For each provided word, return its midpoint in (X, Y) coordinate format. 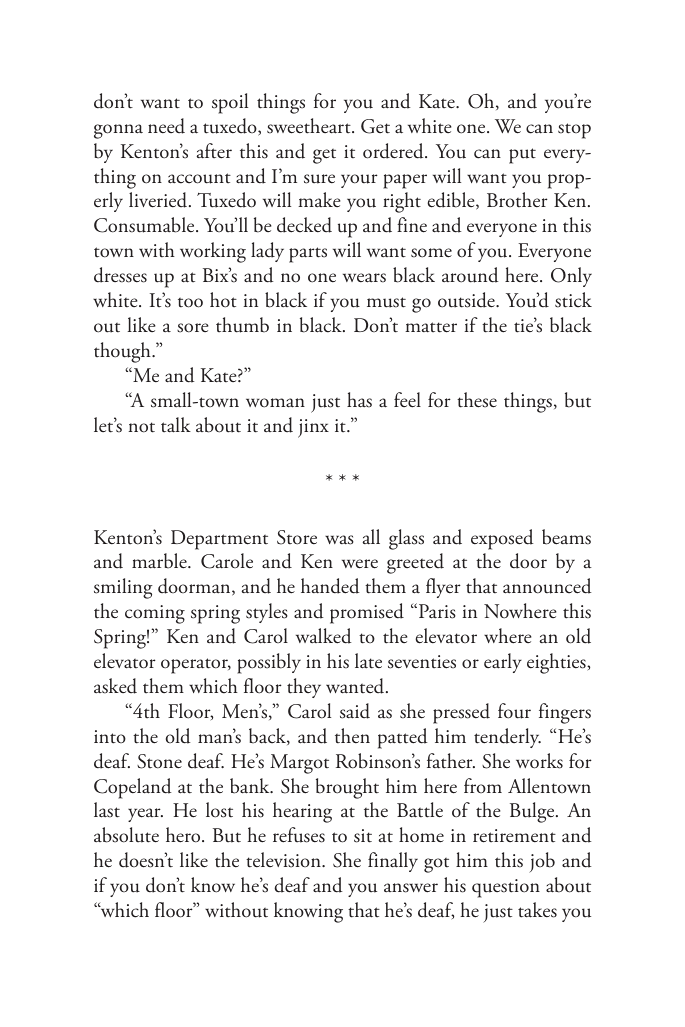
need (166, 126)
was (339, 540)
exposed (502, 539)
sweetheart (310, 126)
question (506, 888)
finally (393, 862)
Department (219, 540)
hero (184, 835)
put (522, 156)
